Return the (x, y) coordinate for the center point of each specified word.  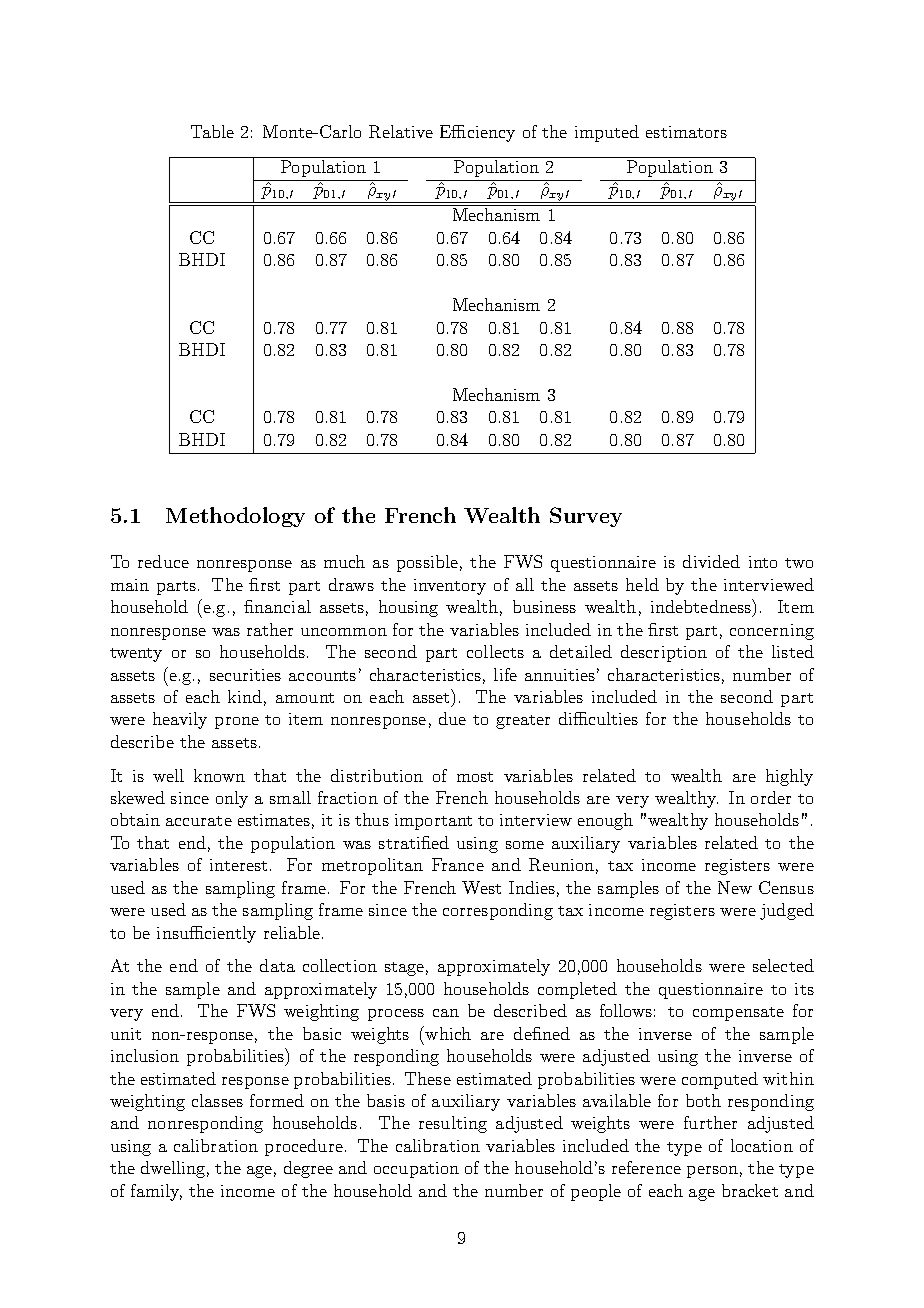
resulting (453, 1124)
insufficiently (206, 934)
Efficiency (477, 133)
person (712, 1172)
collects (495, 651)
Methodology (235, 517)
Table (212, 131)
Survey (586, 517)
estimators (686, 132)
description (664, 653)
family (156, 1192)
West (481, 887)
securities (245, 675)
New (735, 887)
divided (711, 561)
